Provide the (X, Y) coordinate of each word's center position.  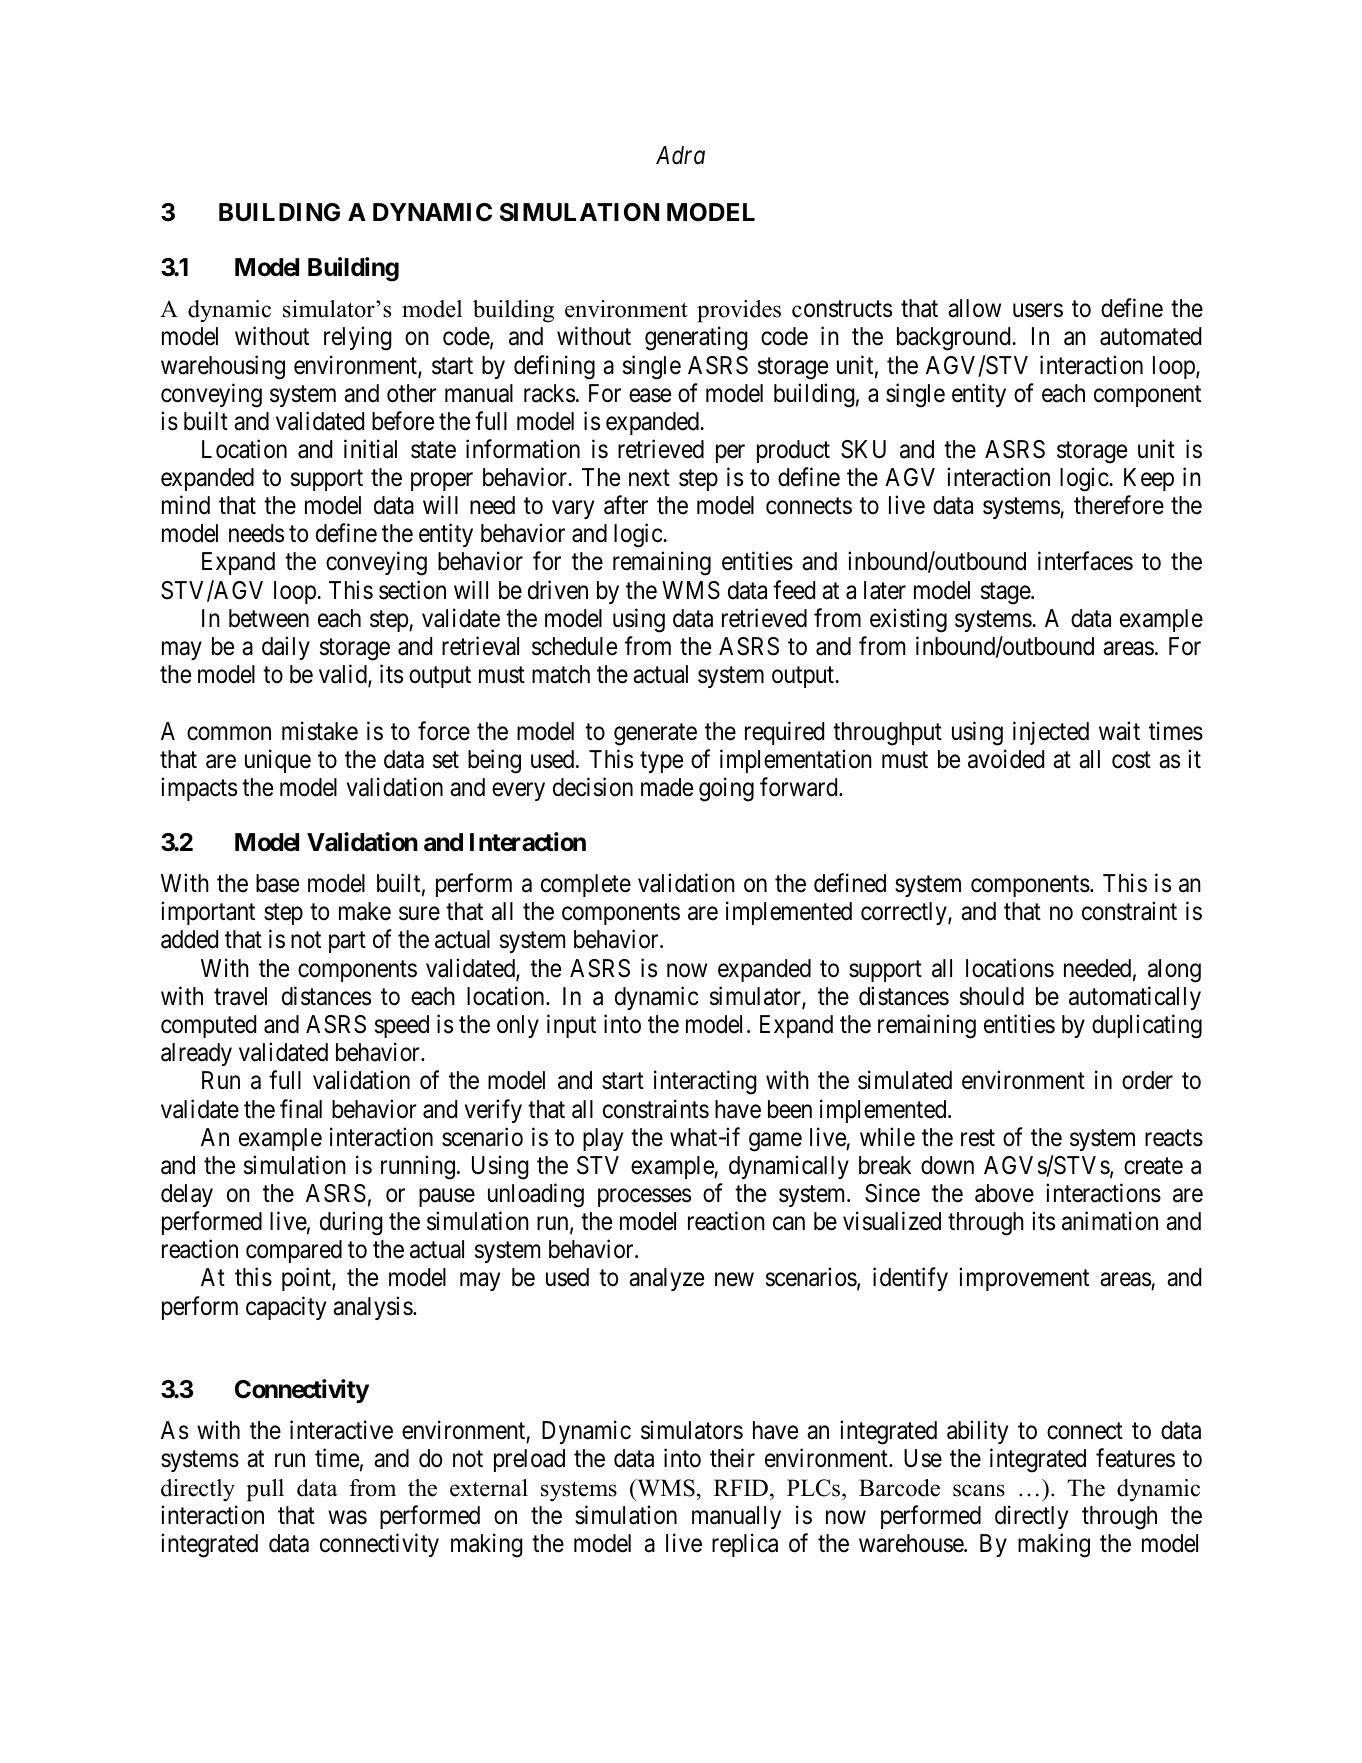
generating (696, 338)
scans (979, 1490)
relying (358, 338)
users (1038, 311)
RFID (741, 1487)
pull (265, 1490)
